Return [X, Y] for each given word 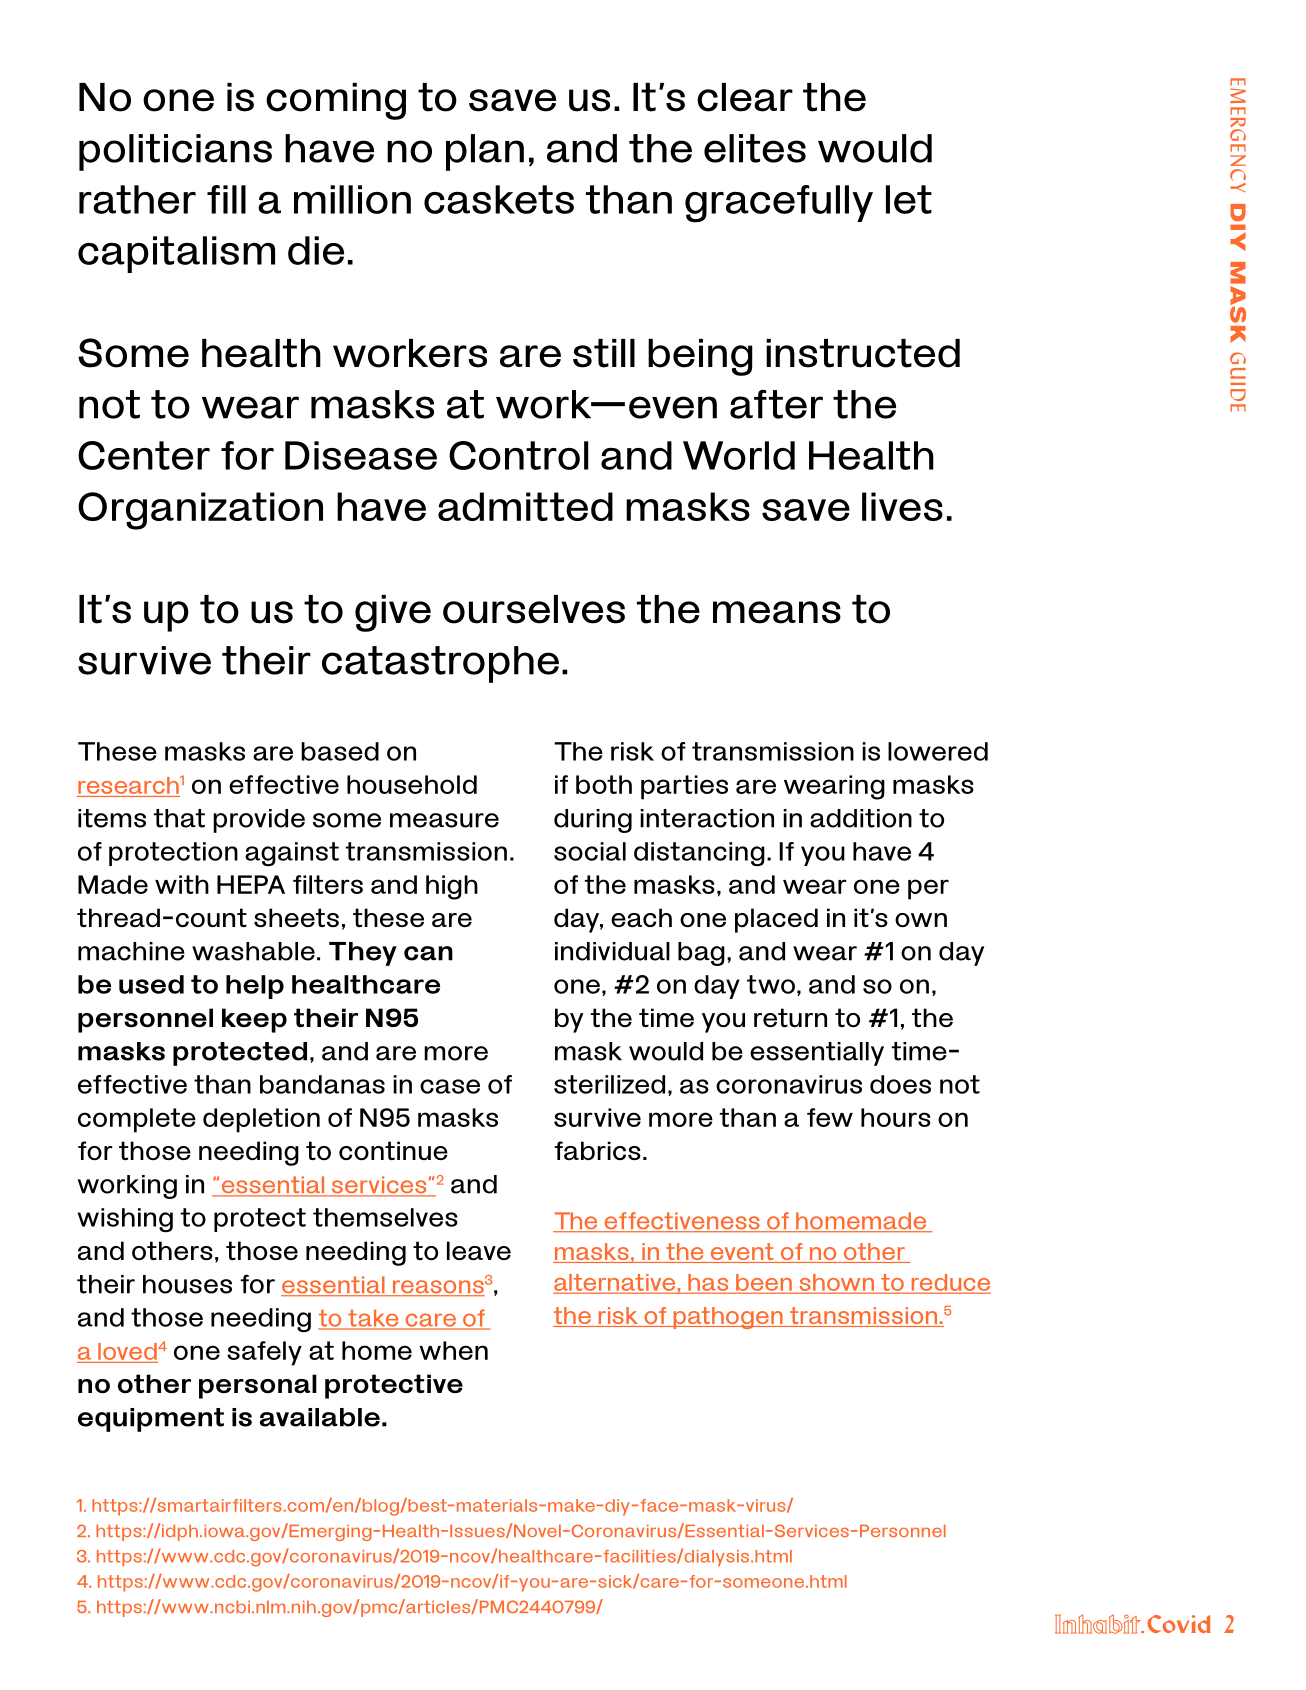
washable [253, 951]
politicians [175, 152]
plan [485, 152]
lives [902, 506]
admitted [525, 506]
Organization [200, 511]
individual [612, 951]
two [771, 984]
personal [258, 1386]
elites [755, 148]
